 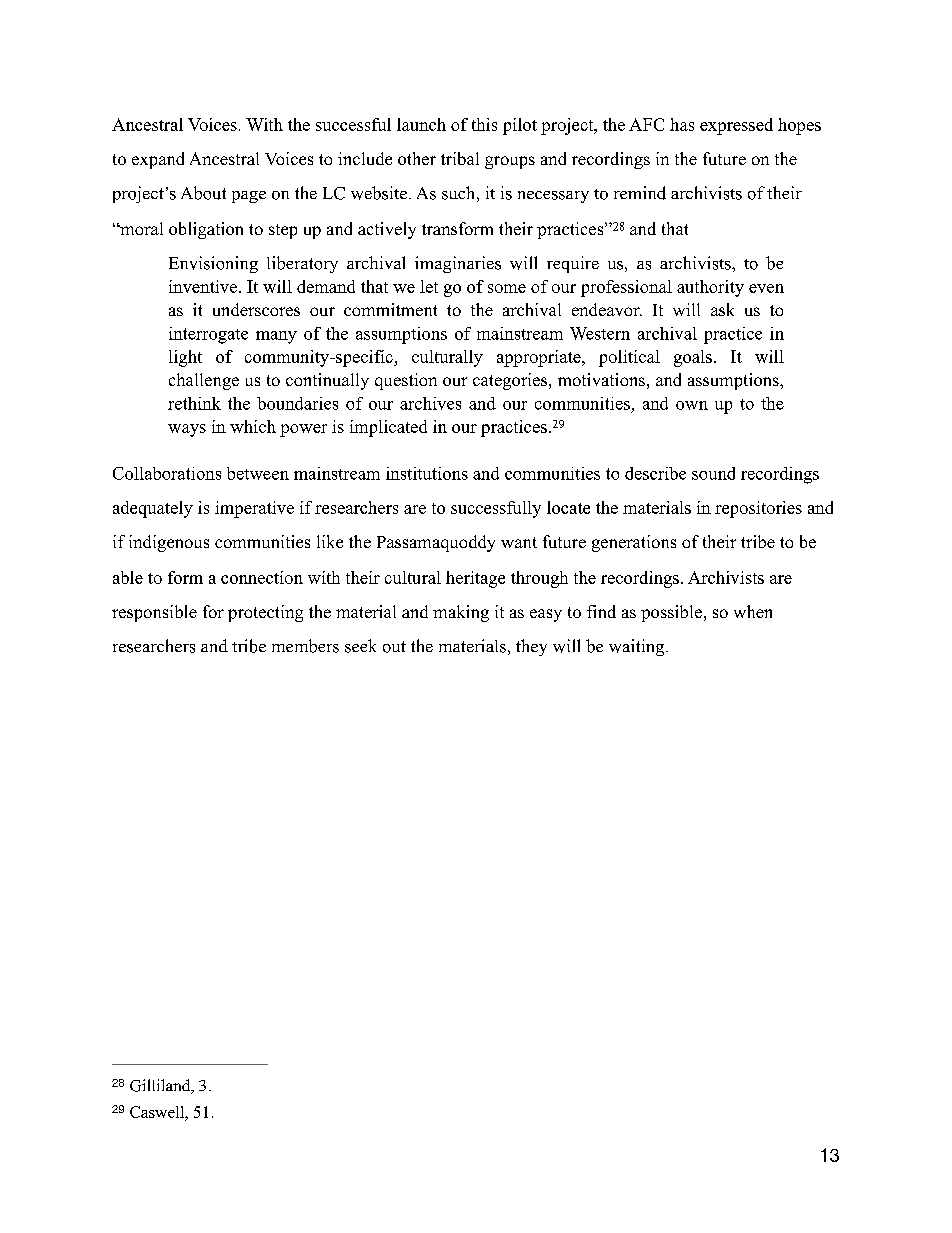 I want to click on imperative, so click(x=254, y=509).
